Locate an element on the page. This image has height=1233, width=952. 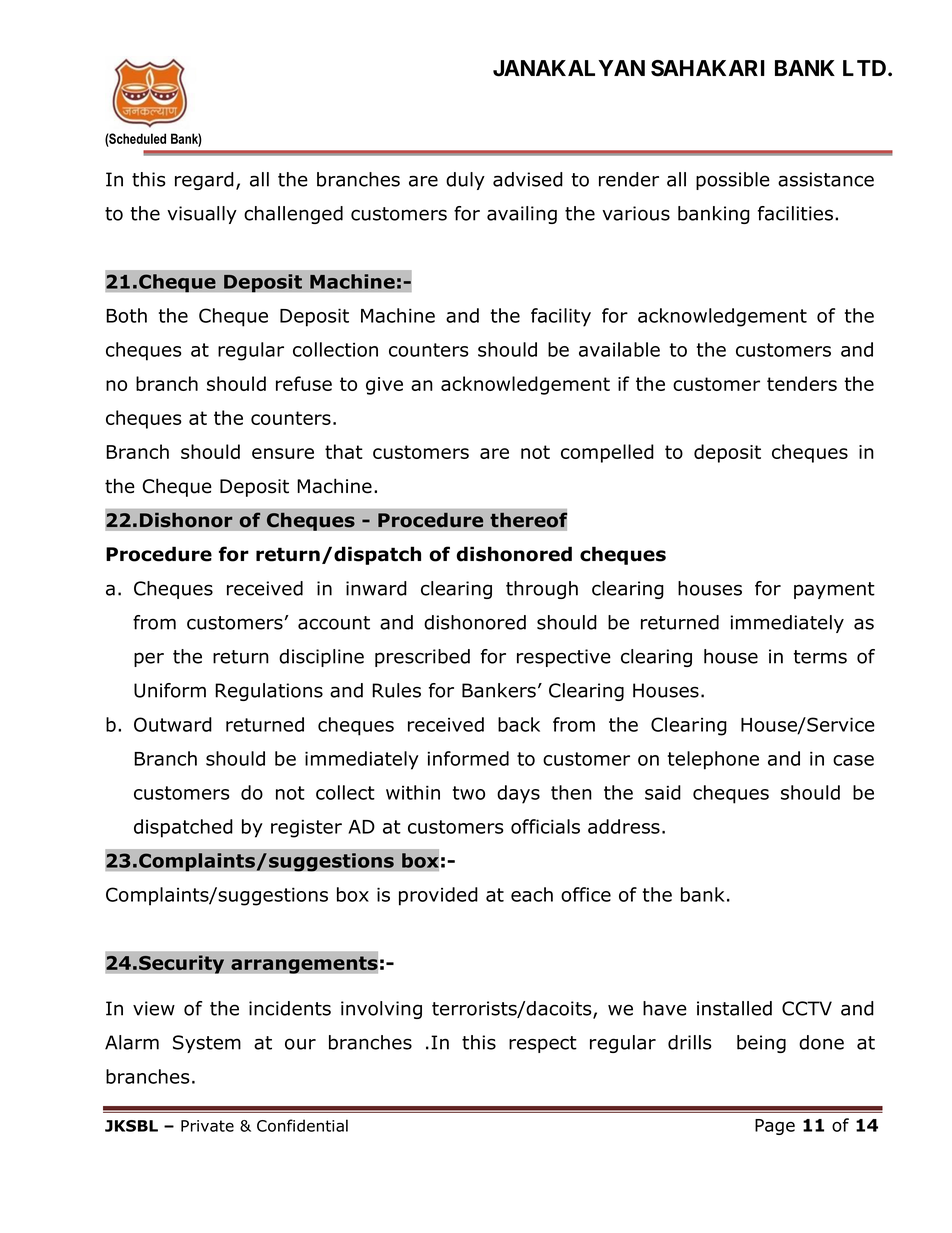
LTD is located at coordinates (866, 68).
